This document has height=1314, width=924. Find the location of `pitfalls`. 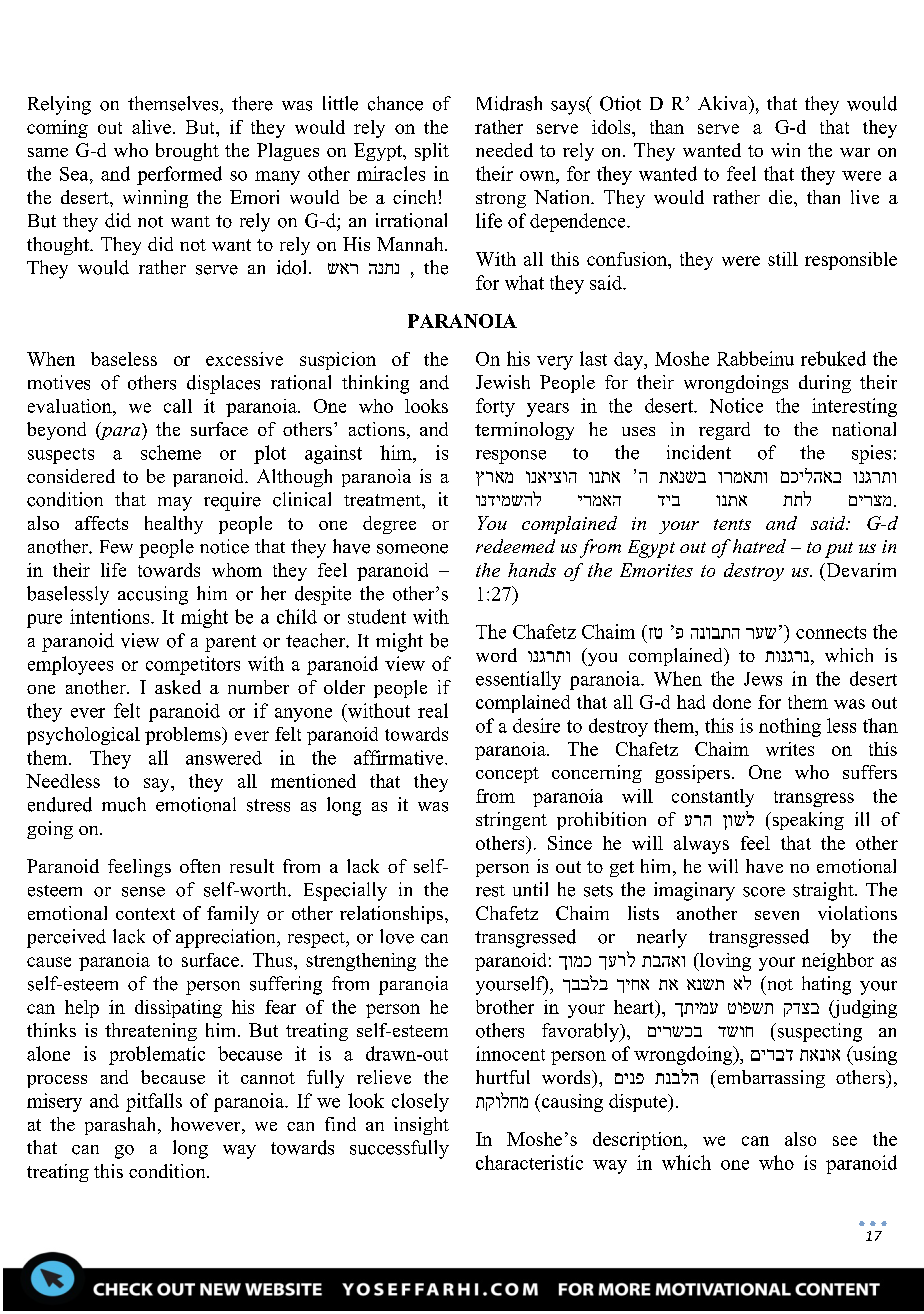

pitfalls is located at coordinates (154, 1102).
